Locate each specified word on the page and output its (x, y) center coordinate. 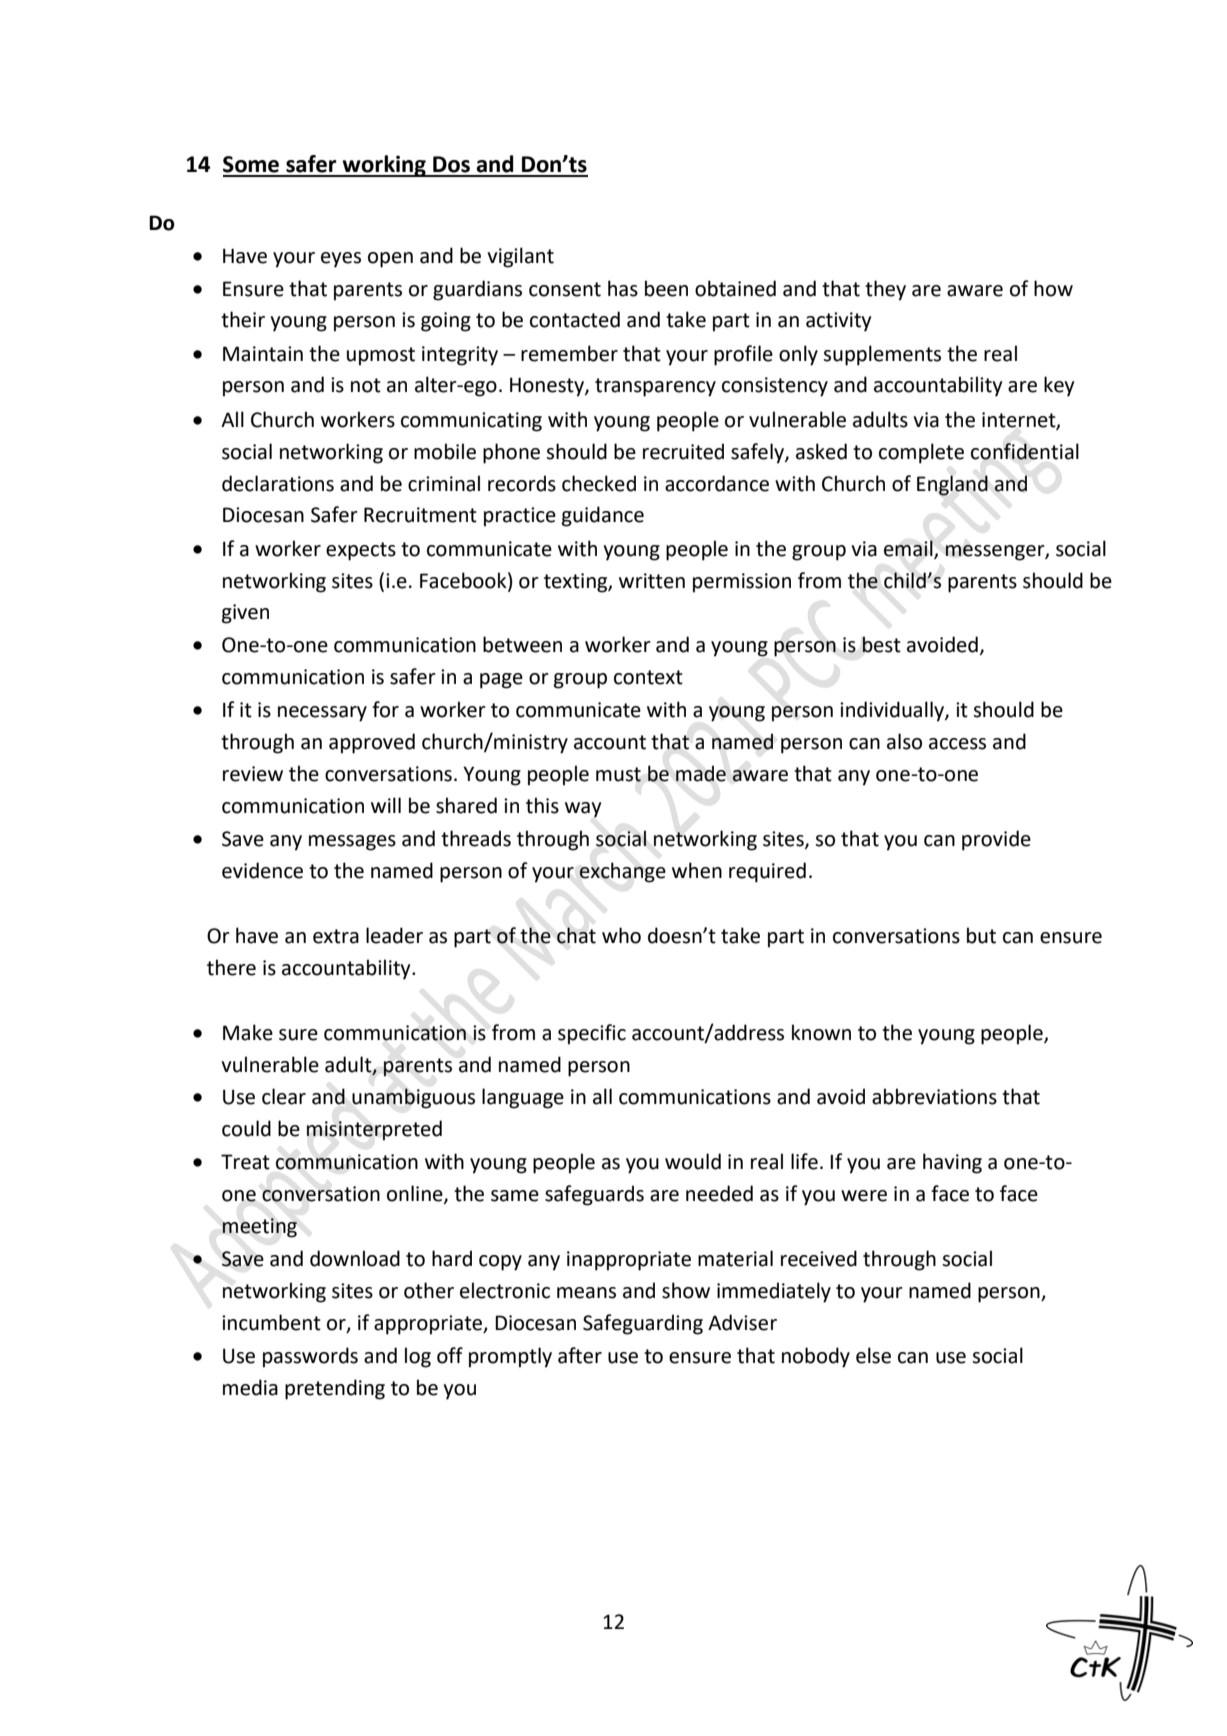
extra (336, 936)
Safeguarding (643, 1324)
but (981, 935)
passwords (310, 1357)
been (666, 288)
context (648, 677)
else (873, 1355)
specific (592, 1034)
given (245, 614)
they (885, 290)
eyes (341, 260)
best (881, 644)
